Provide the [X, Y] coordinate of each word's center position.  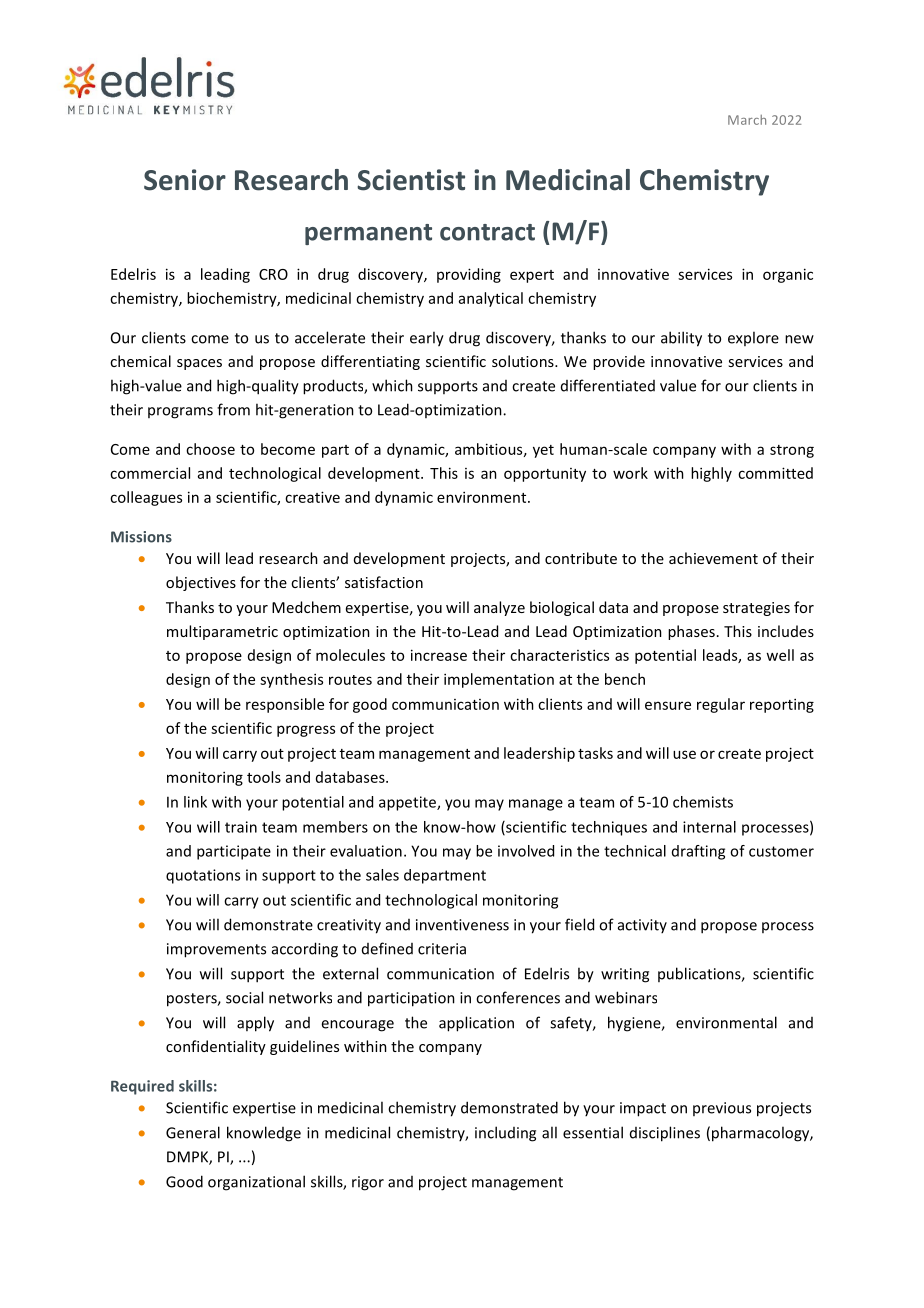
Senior [185, 180]
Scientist [411, 180]
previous [722, 1109]
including [505, 1134]
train [241, 827]
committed [775, 473]
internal [709, 827]
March [747, 120]
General [193, 1132]
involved [526, 851]
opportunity [545, 475]
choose [210, 449]
